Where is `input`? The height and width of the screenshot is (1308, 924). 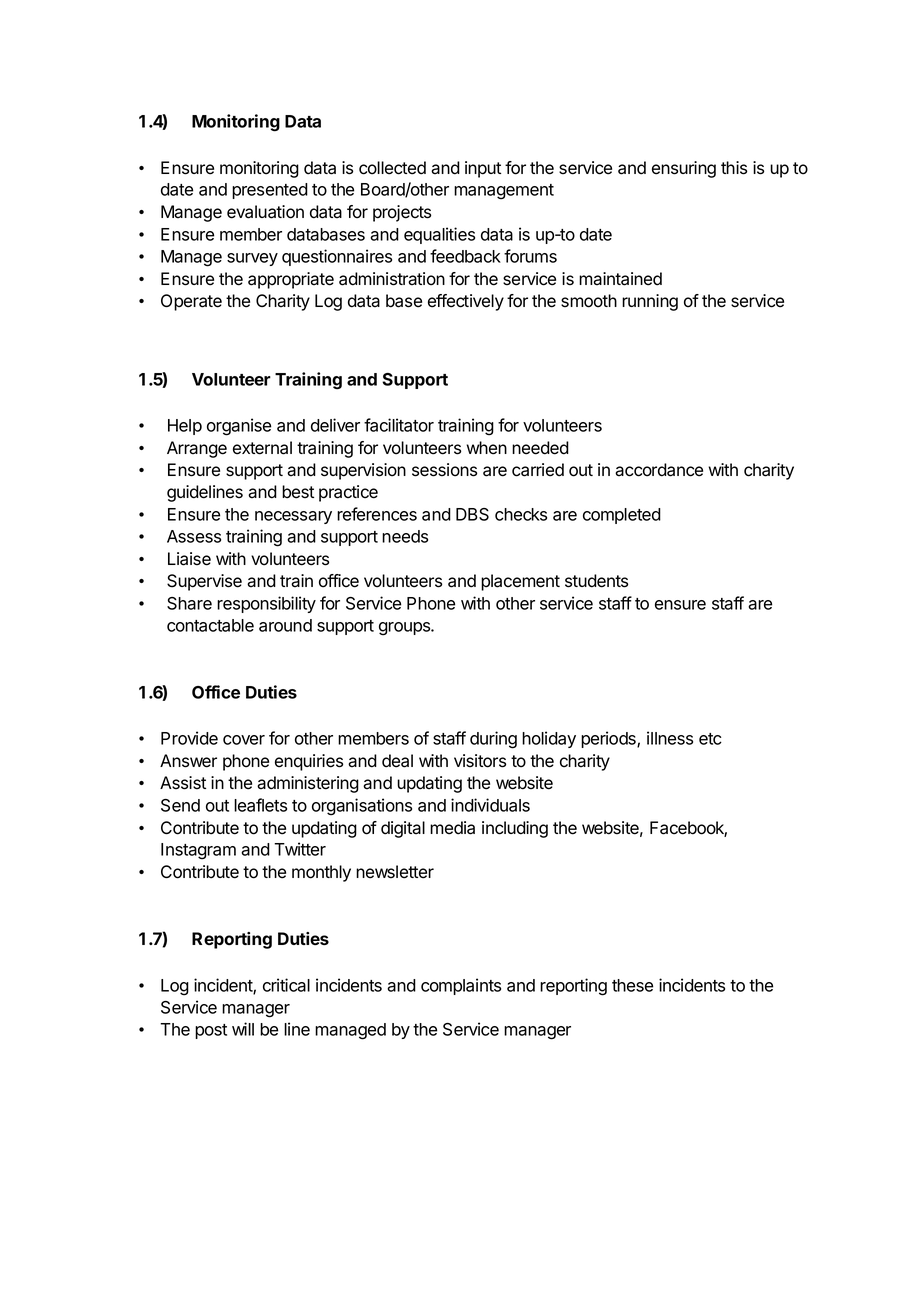 input is located at coordinates (483, 169).
